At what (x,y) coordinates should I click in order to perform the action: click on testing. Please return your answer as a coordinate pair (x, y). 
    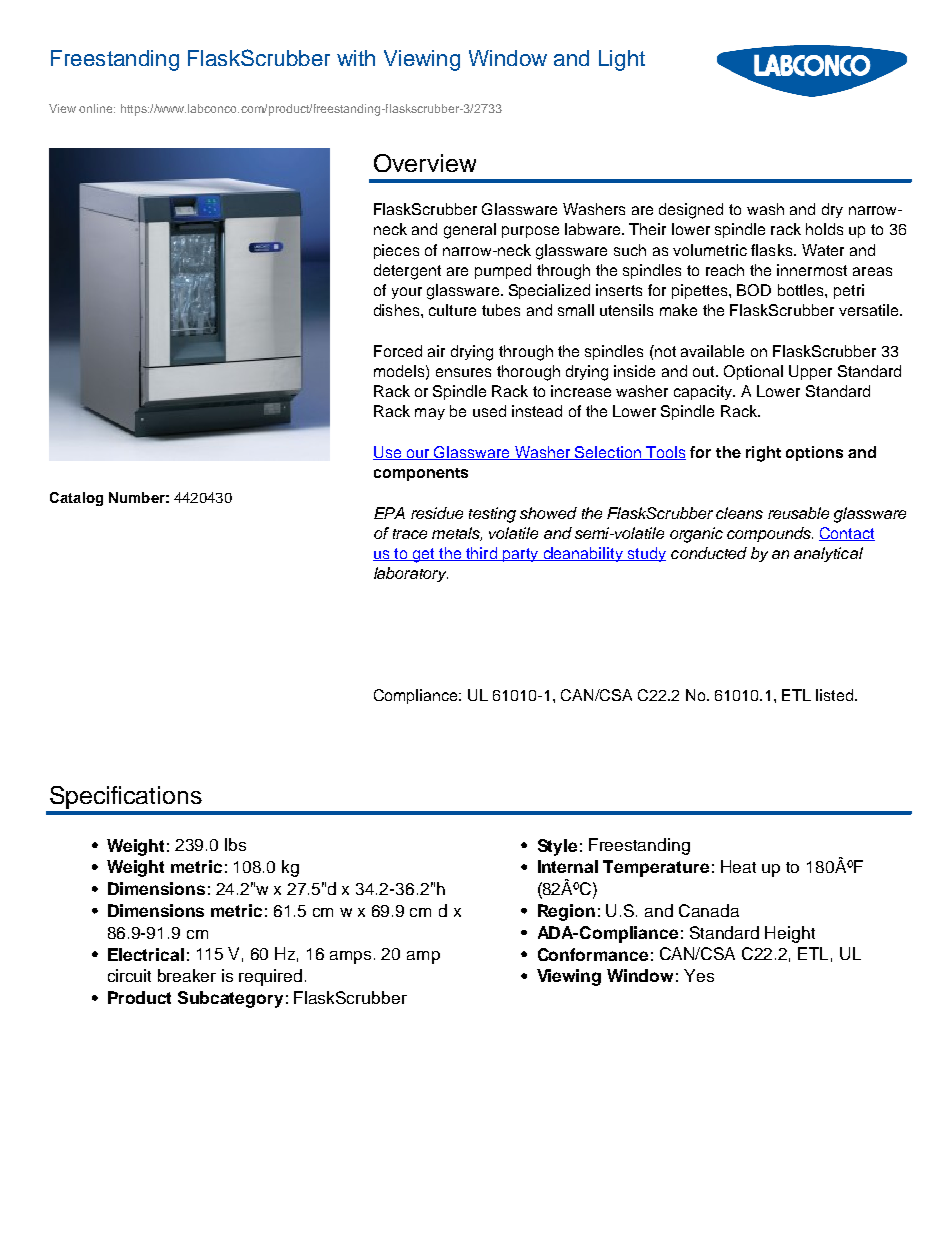
    Looking at the image, I should click on (492, 515).
